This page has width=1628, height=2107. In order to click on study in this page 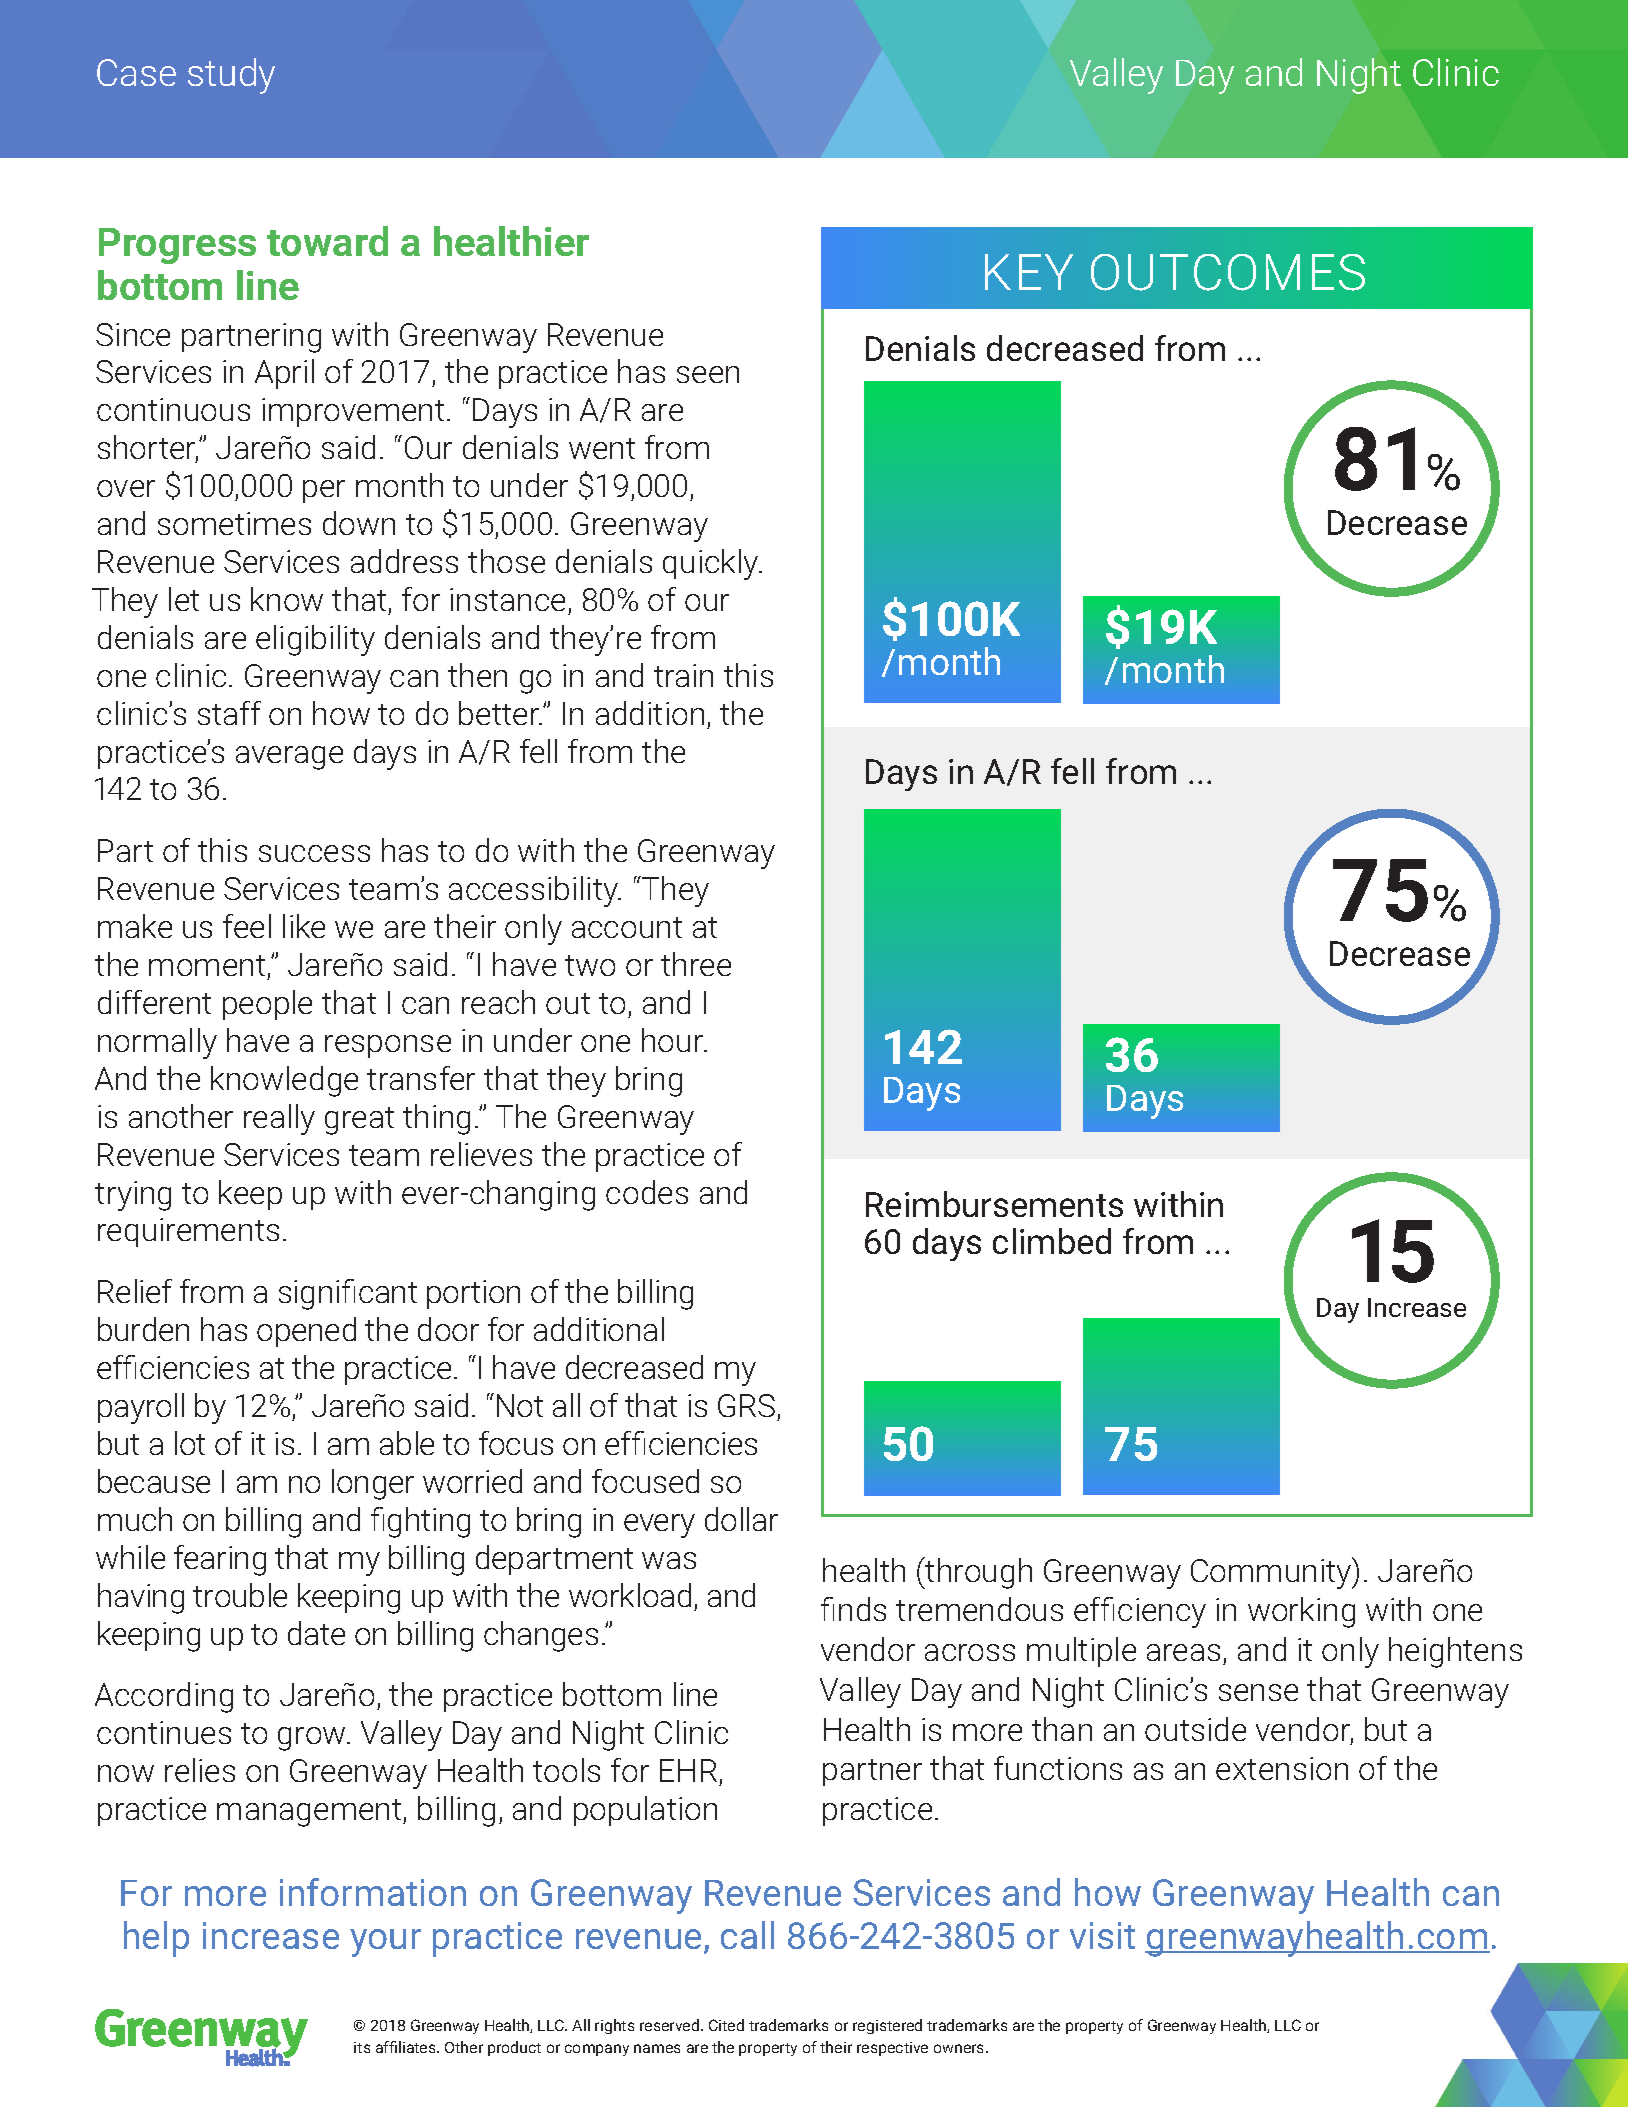, I will do `click(231, 76)`.
